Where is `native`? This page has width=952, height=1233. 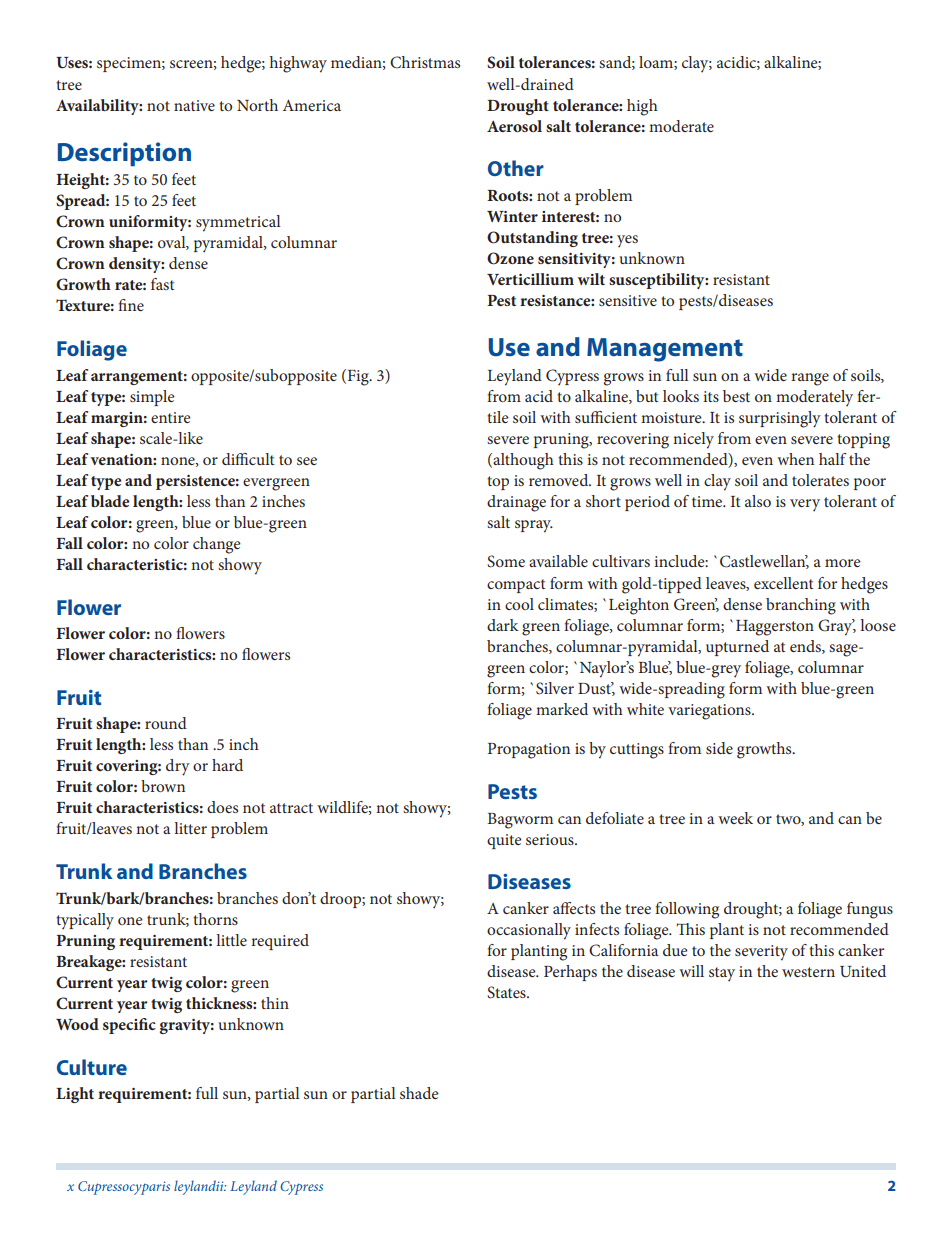 native is located at coordinates (194, 105).
